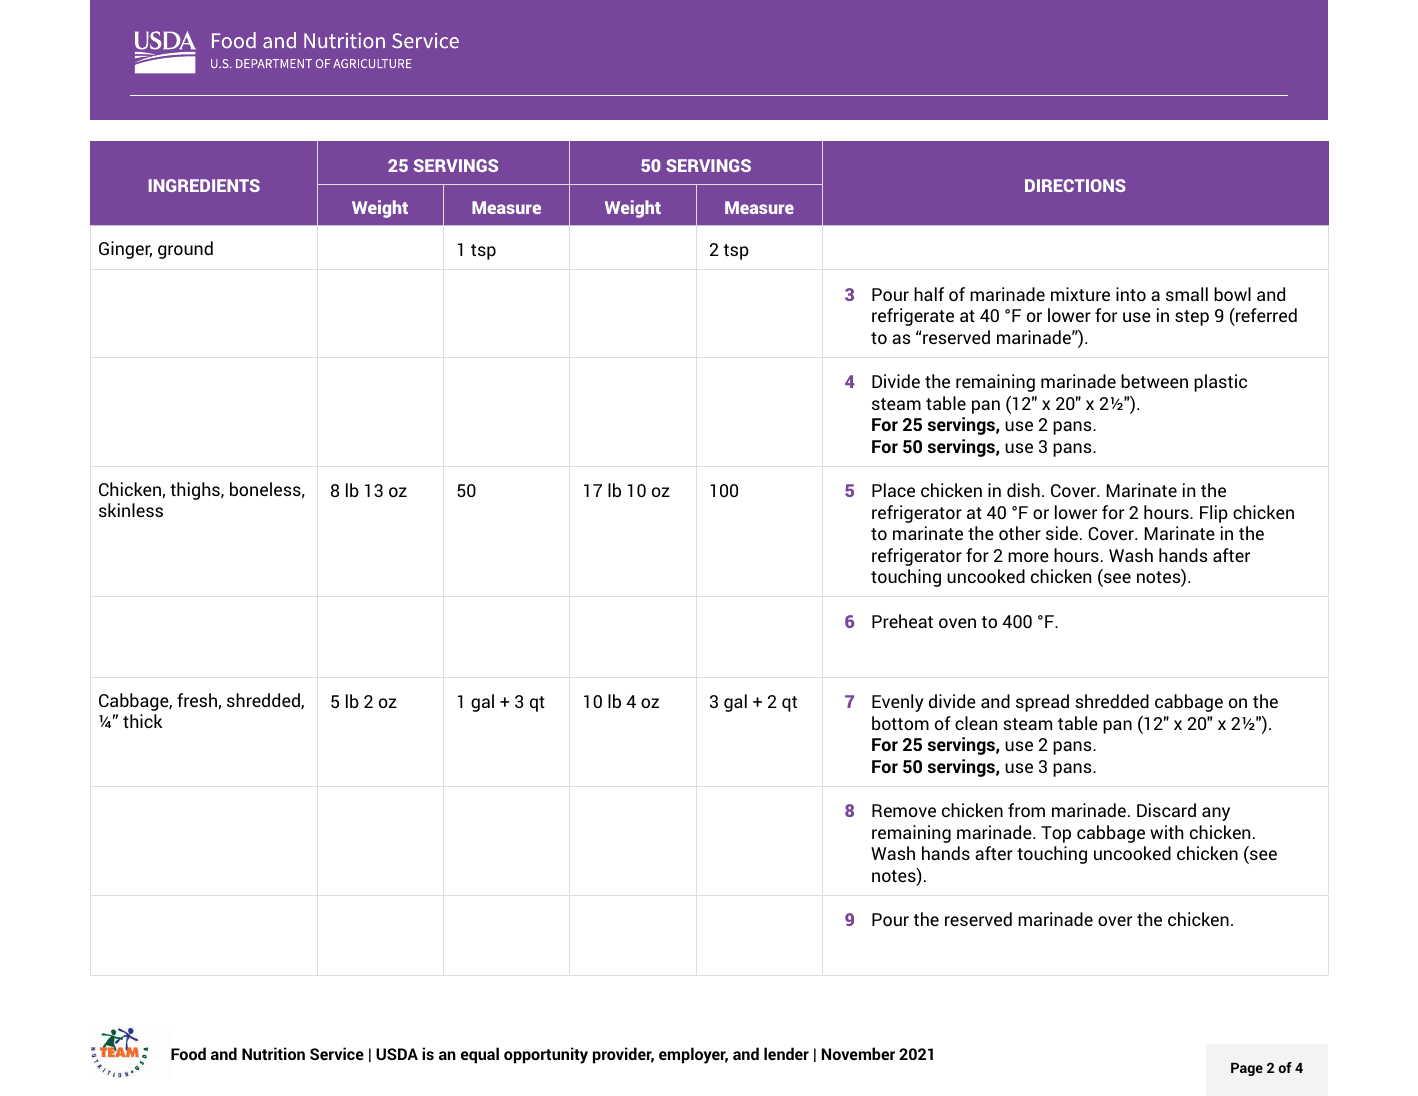 This document has width=1418, height=1096. I want to click on skinless, so click(131, 510).
